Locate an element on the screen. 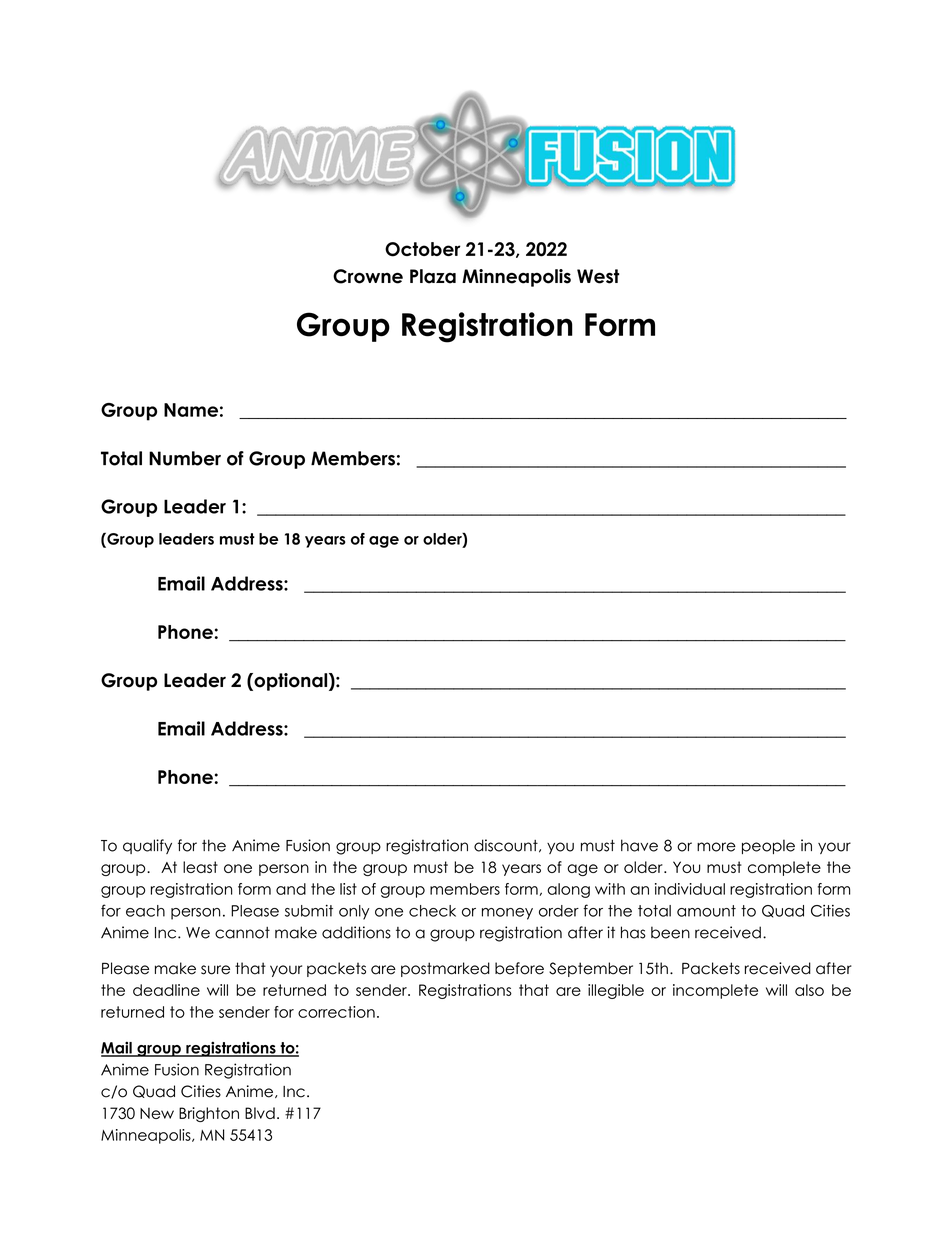  Plaza is located at coordinates (433, 276).
